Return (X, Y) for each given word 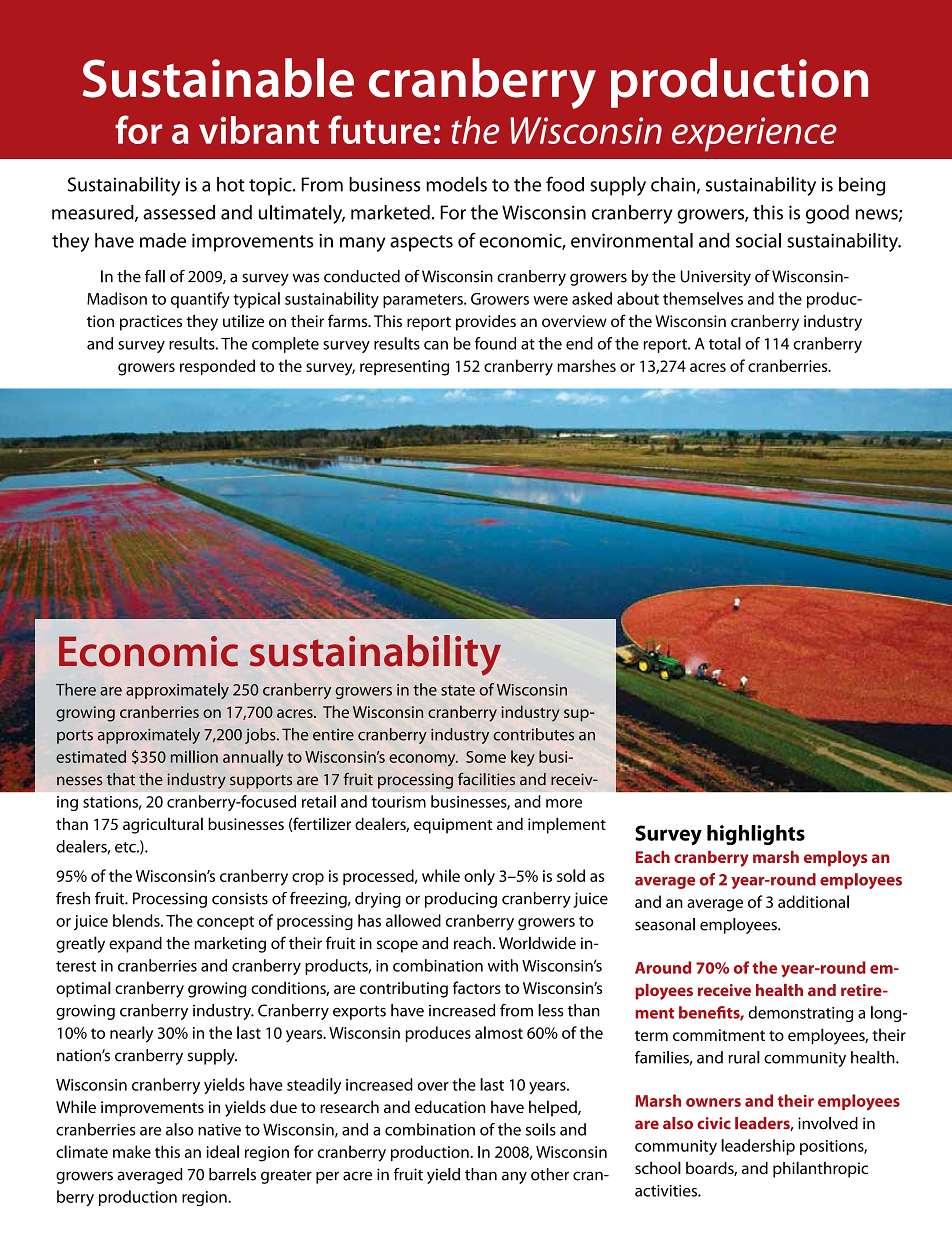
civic (714, 1123)
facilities (486, 779)
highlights (756, 835)
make (132, 1151)
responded (217, 367)
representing (404, 368)
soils (541, 1129)
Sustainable (218, 78)
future (379, 129)
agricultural (163, 825)
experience (754, 134)
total (725, 343)
